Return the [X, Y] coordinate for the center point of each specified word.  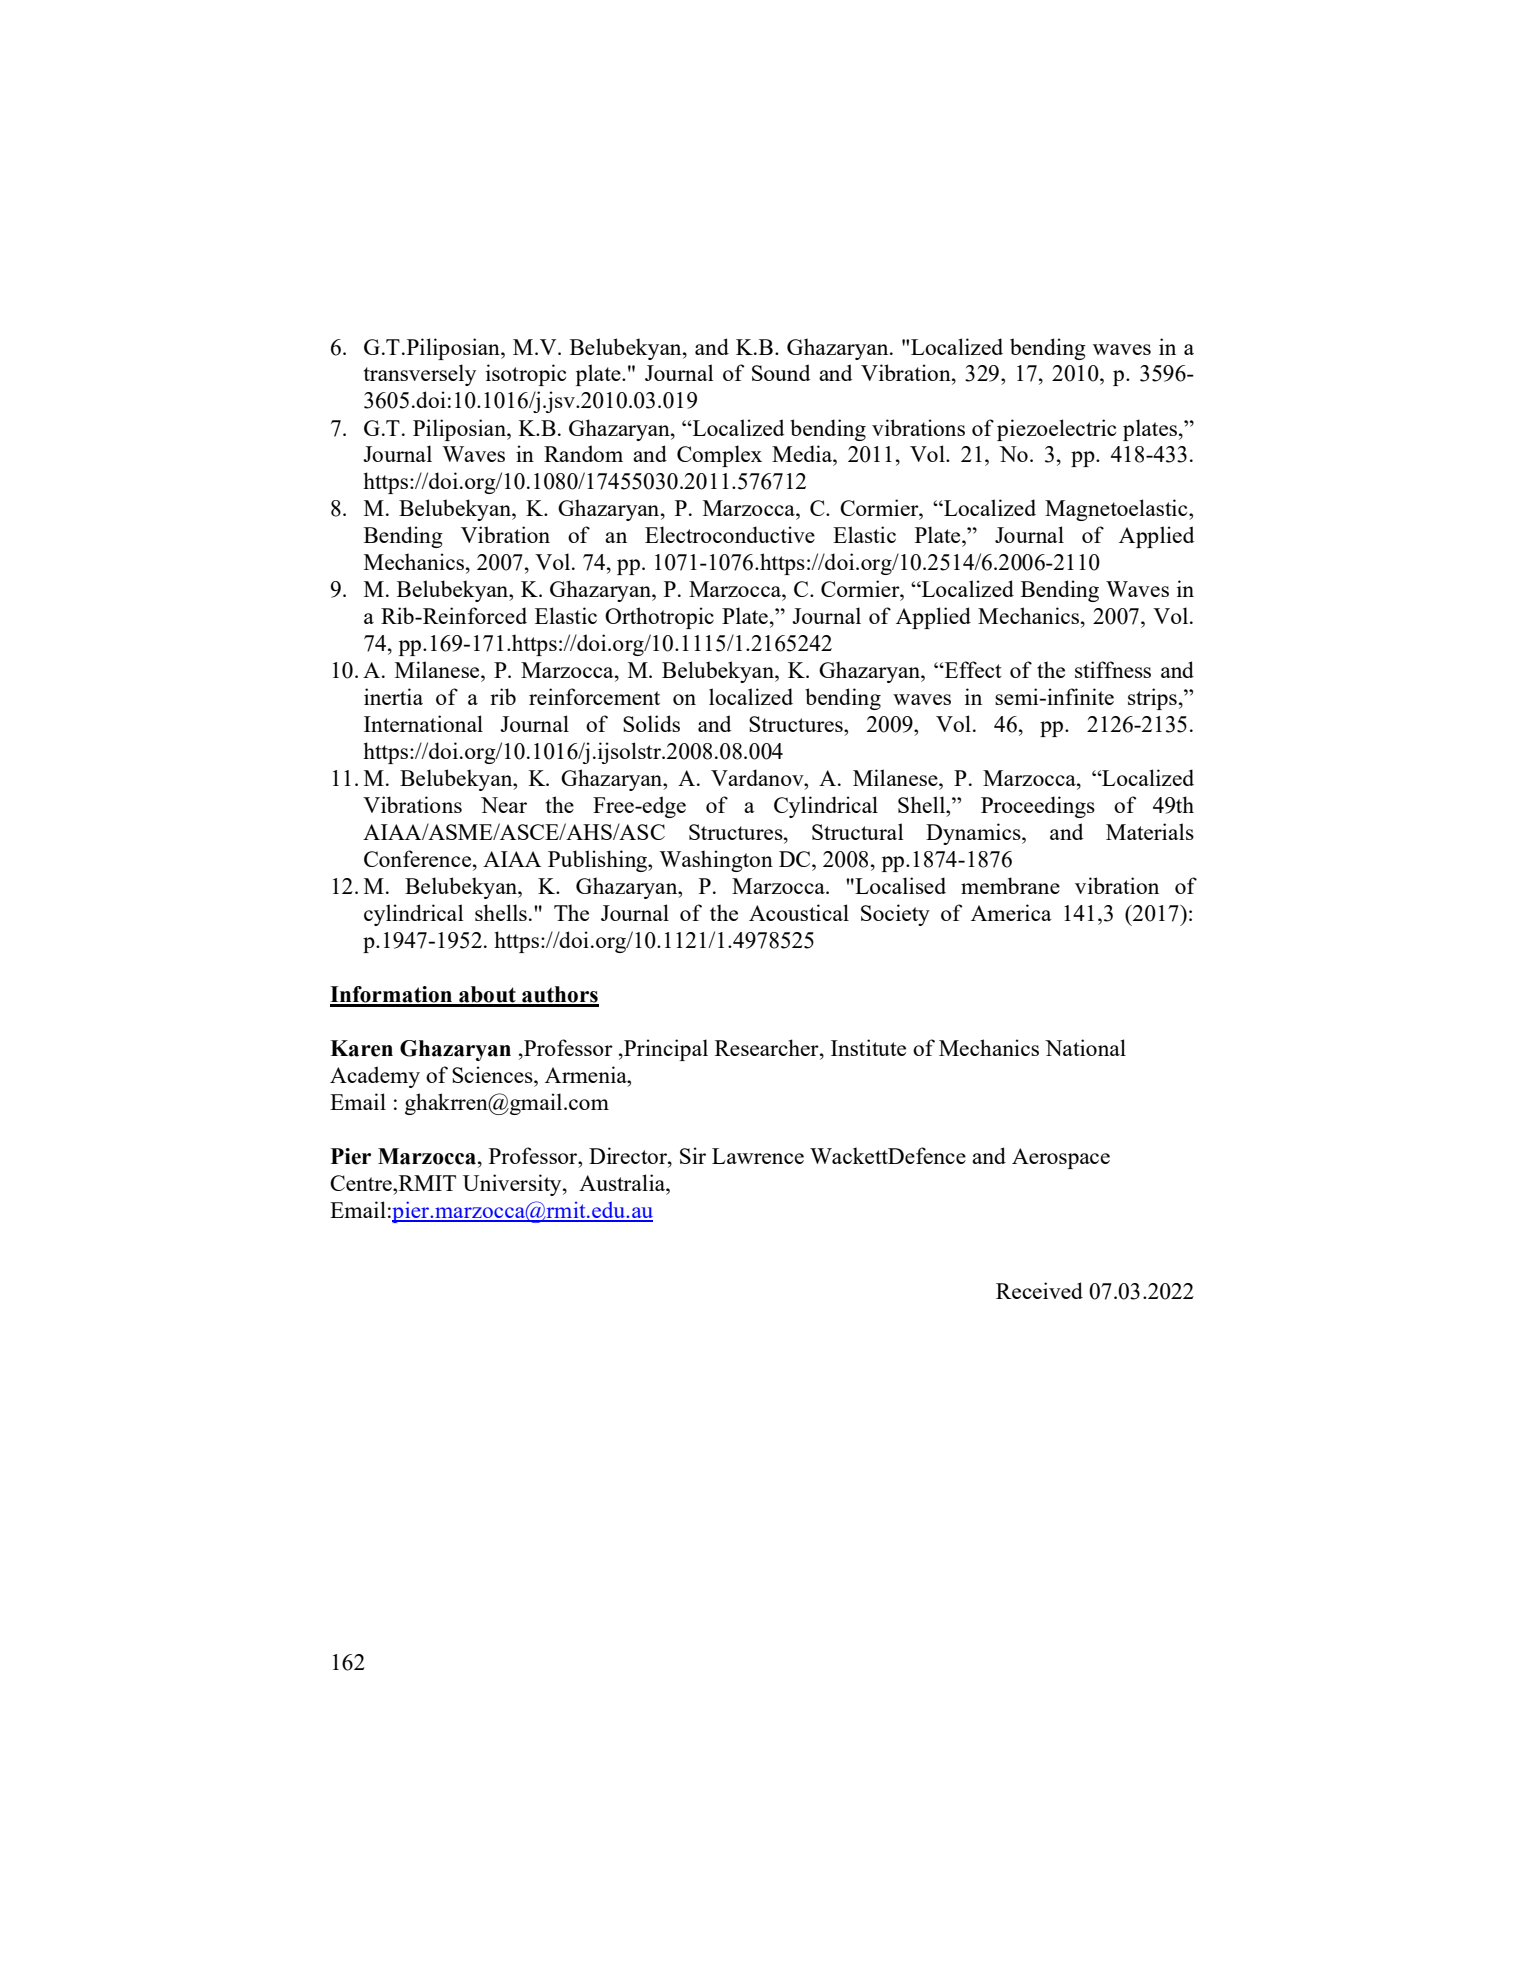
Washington [716, 861]
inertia [393, 696]
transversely [420, 375]
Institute [868, 1047]
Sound [781, 372]
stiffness [1113, 669]
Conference [419, 858]
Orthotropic [659, 618]
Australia [623, 1182]
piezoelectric [1056, 430]
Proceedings [1038, 807]
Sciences [493, 1074]
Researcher [768, 1047]
